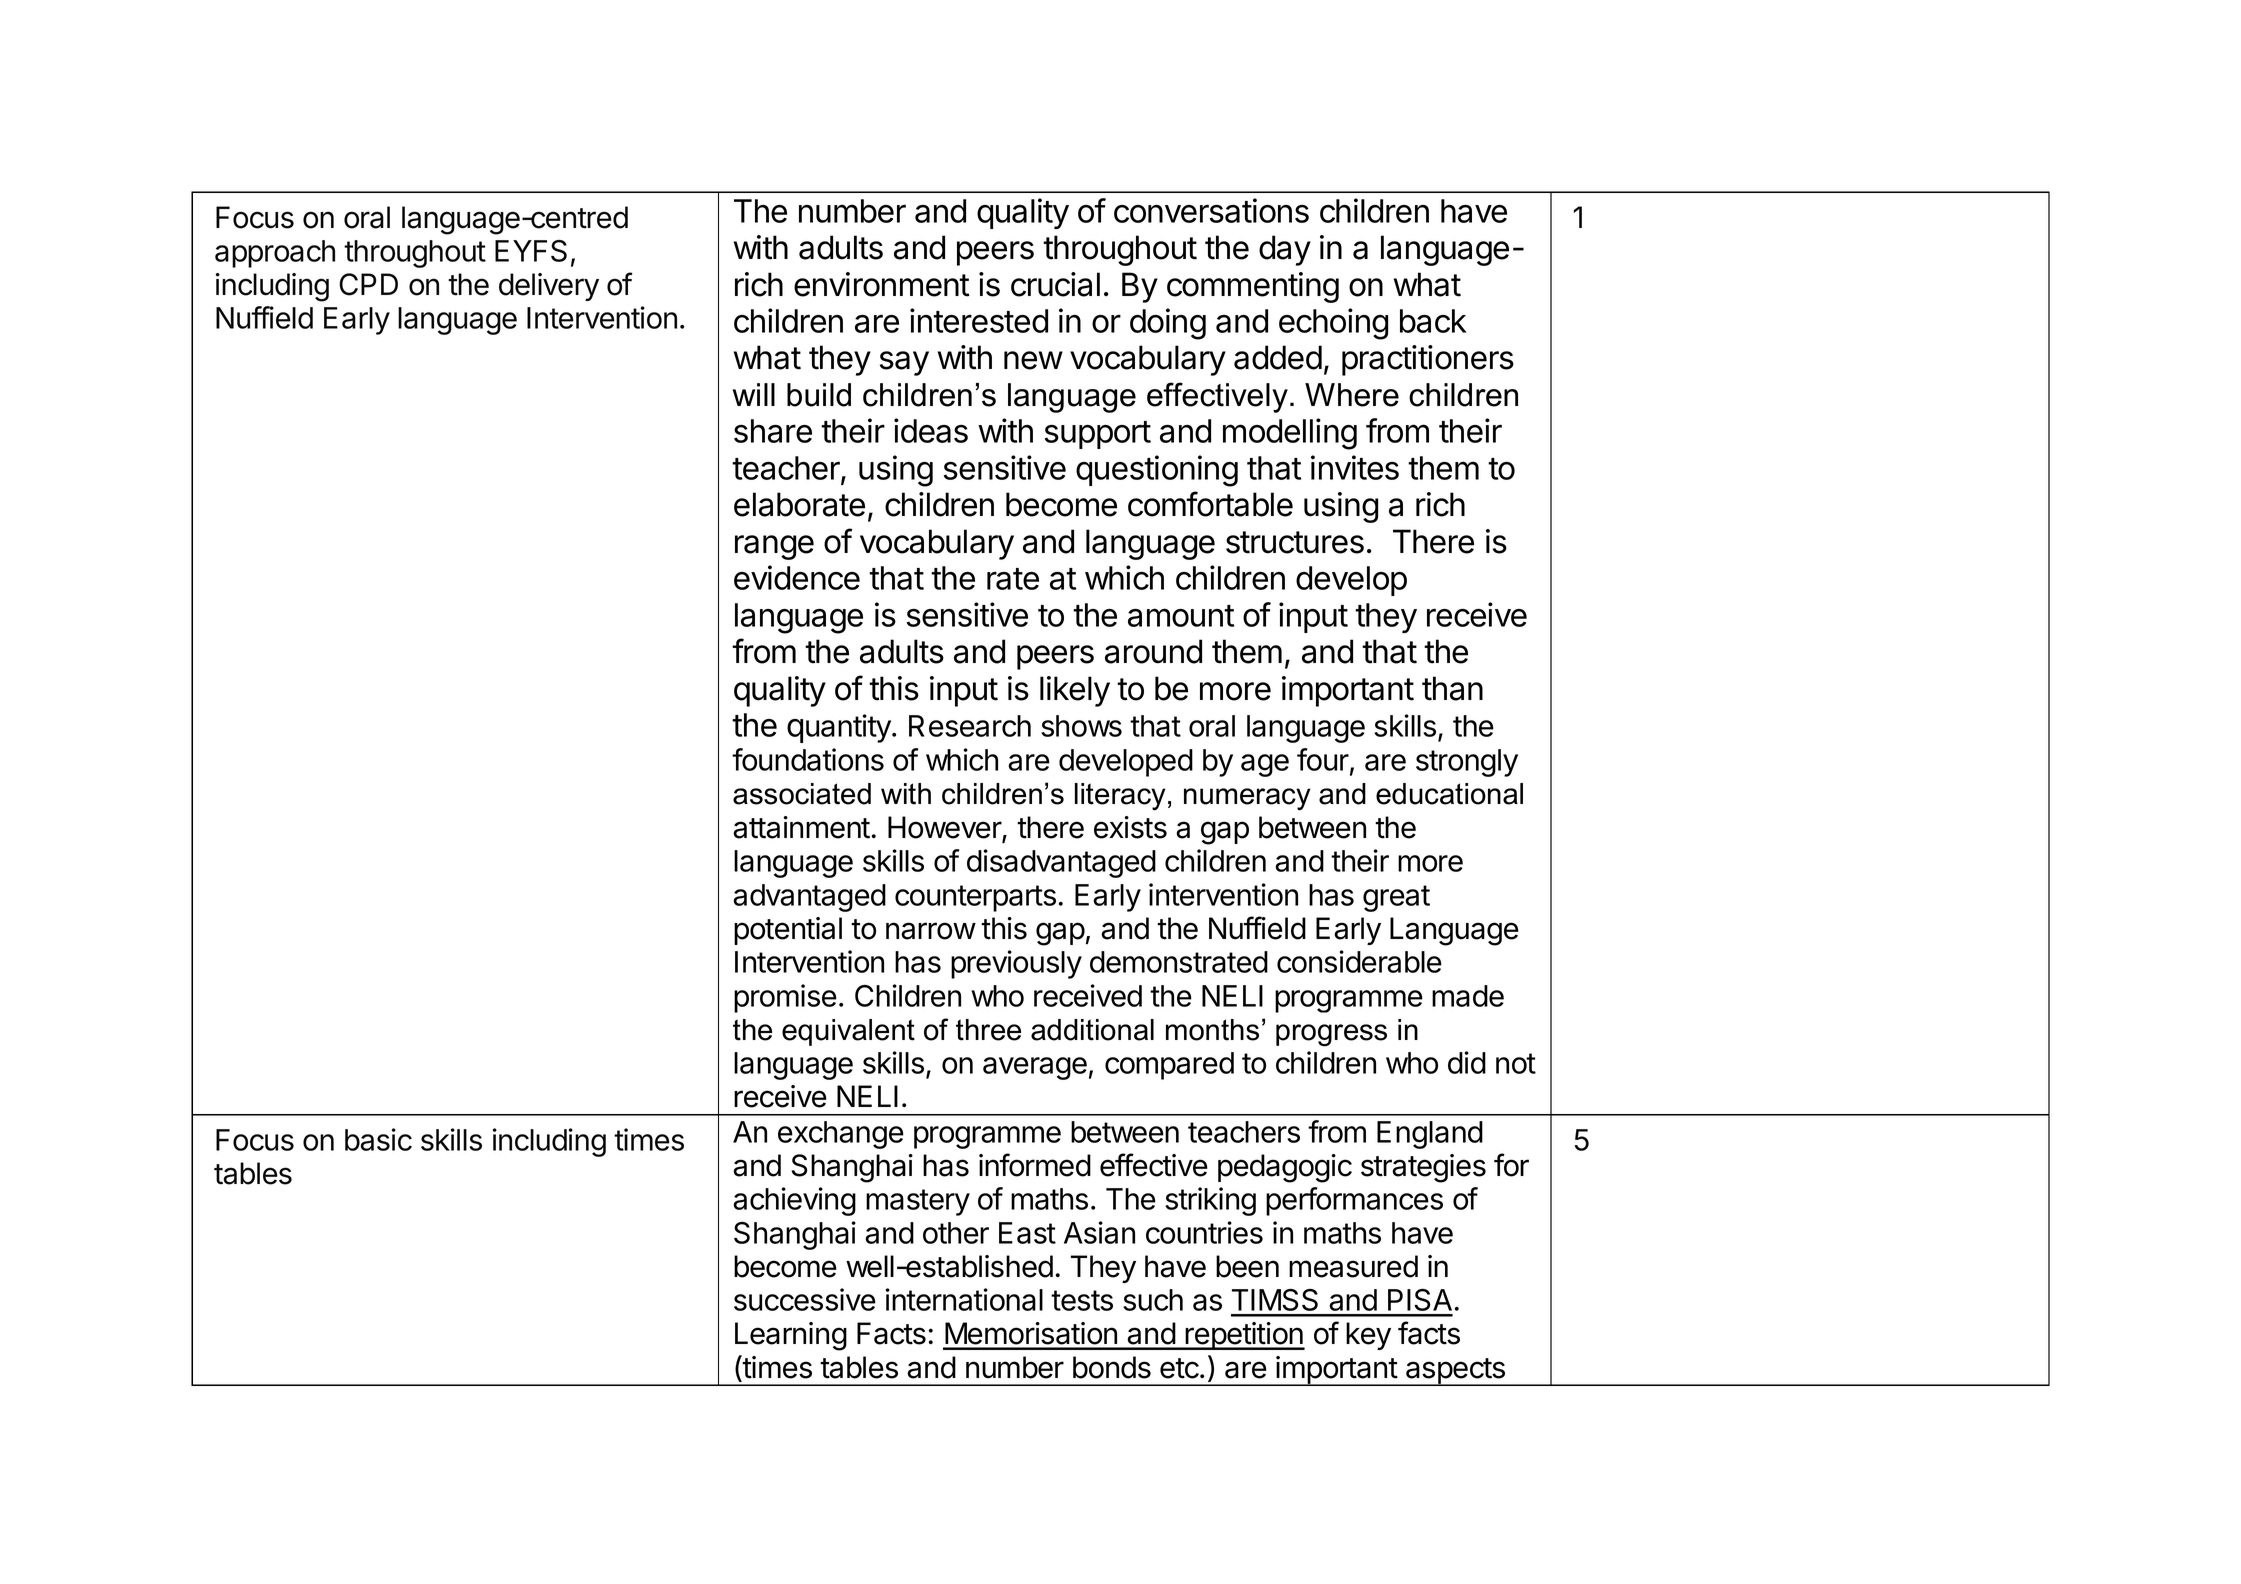 Image resolution: width=2241 pixels, height=1584 pixels. What do you see at coordinates (368, 284) in the screenshot?
I see `CPD` at bounding box center [368, 284].
